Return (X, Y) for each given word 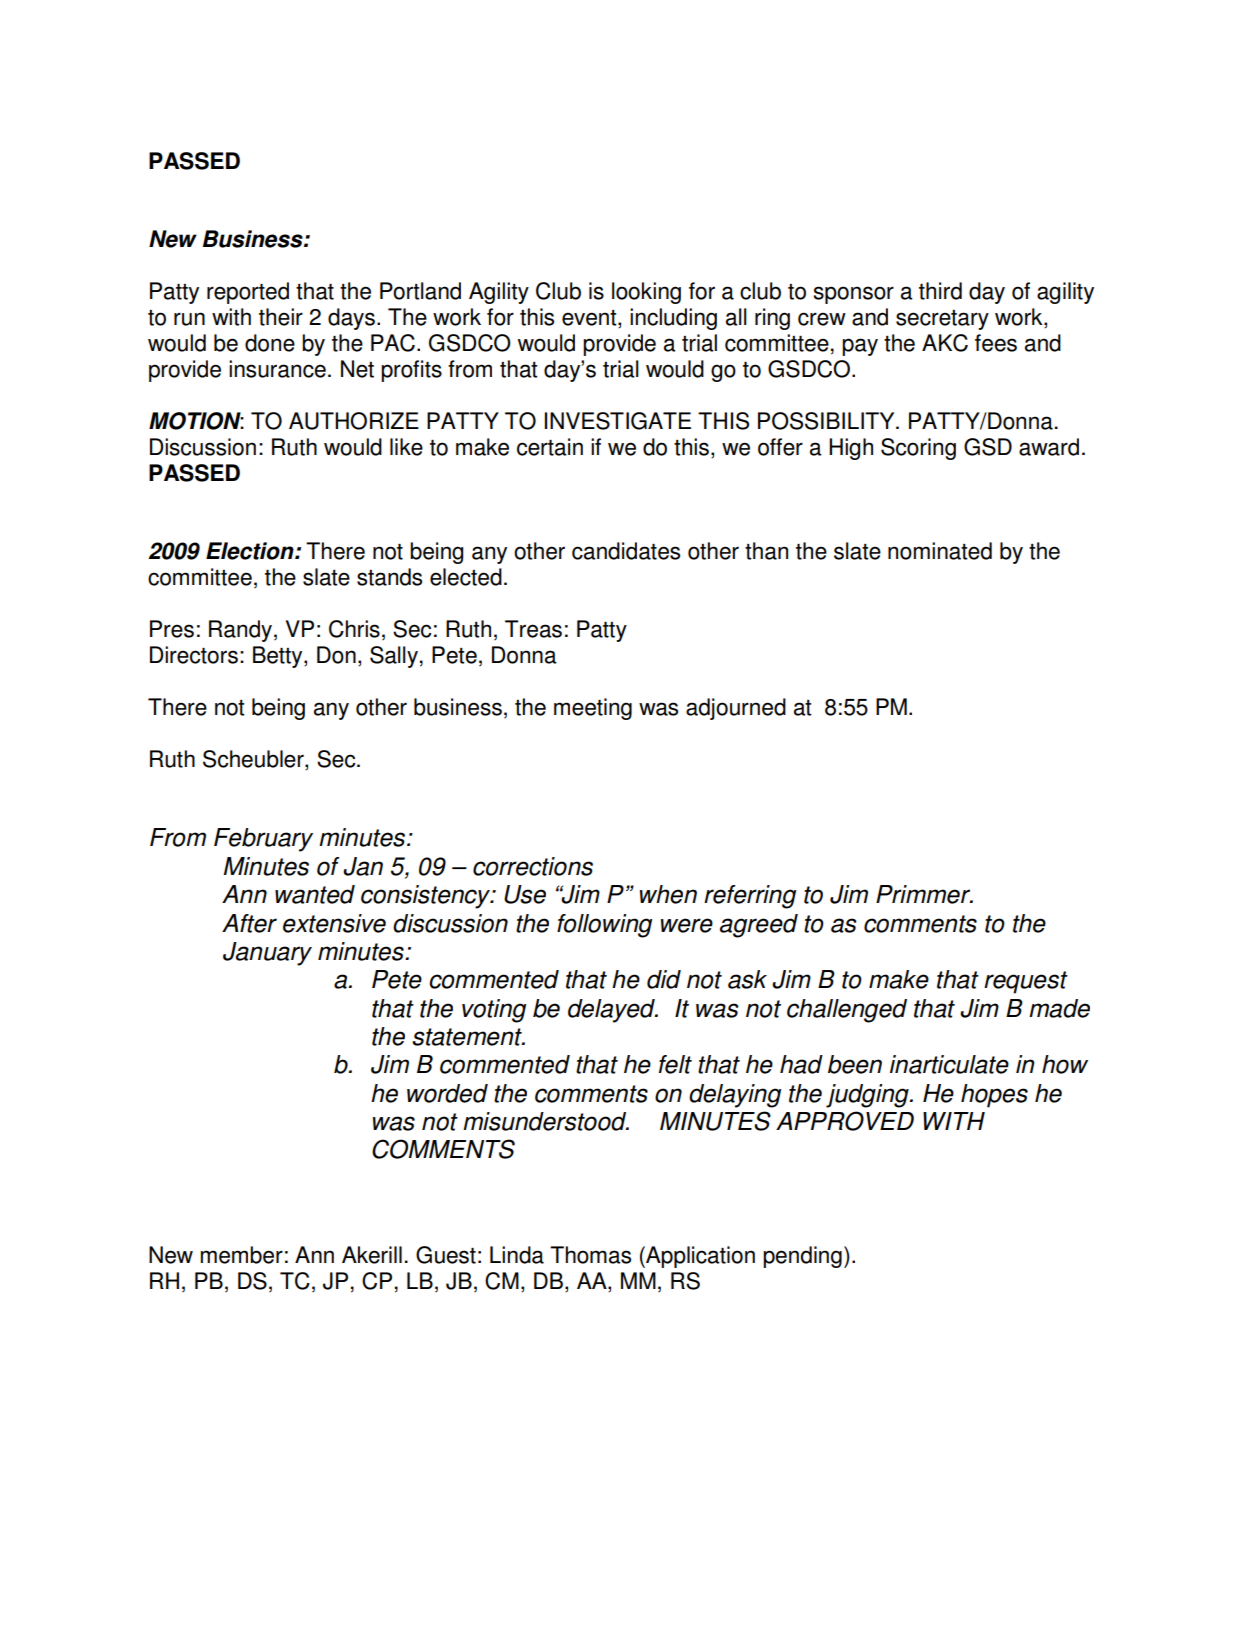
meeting (593, 709)
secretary (942, 320)
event (590, 319)
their (281, 317)
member (242, 1255)
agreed (759, 926)
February (263, 840)
